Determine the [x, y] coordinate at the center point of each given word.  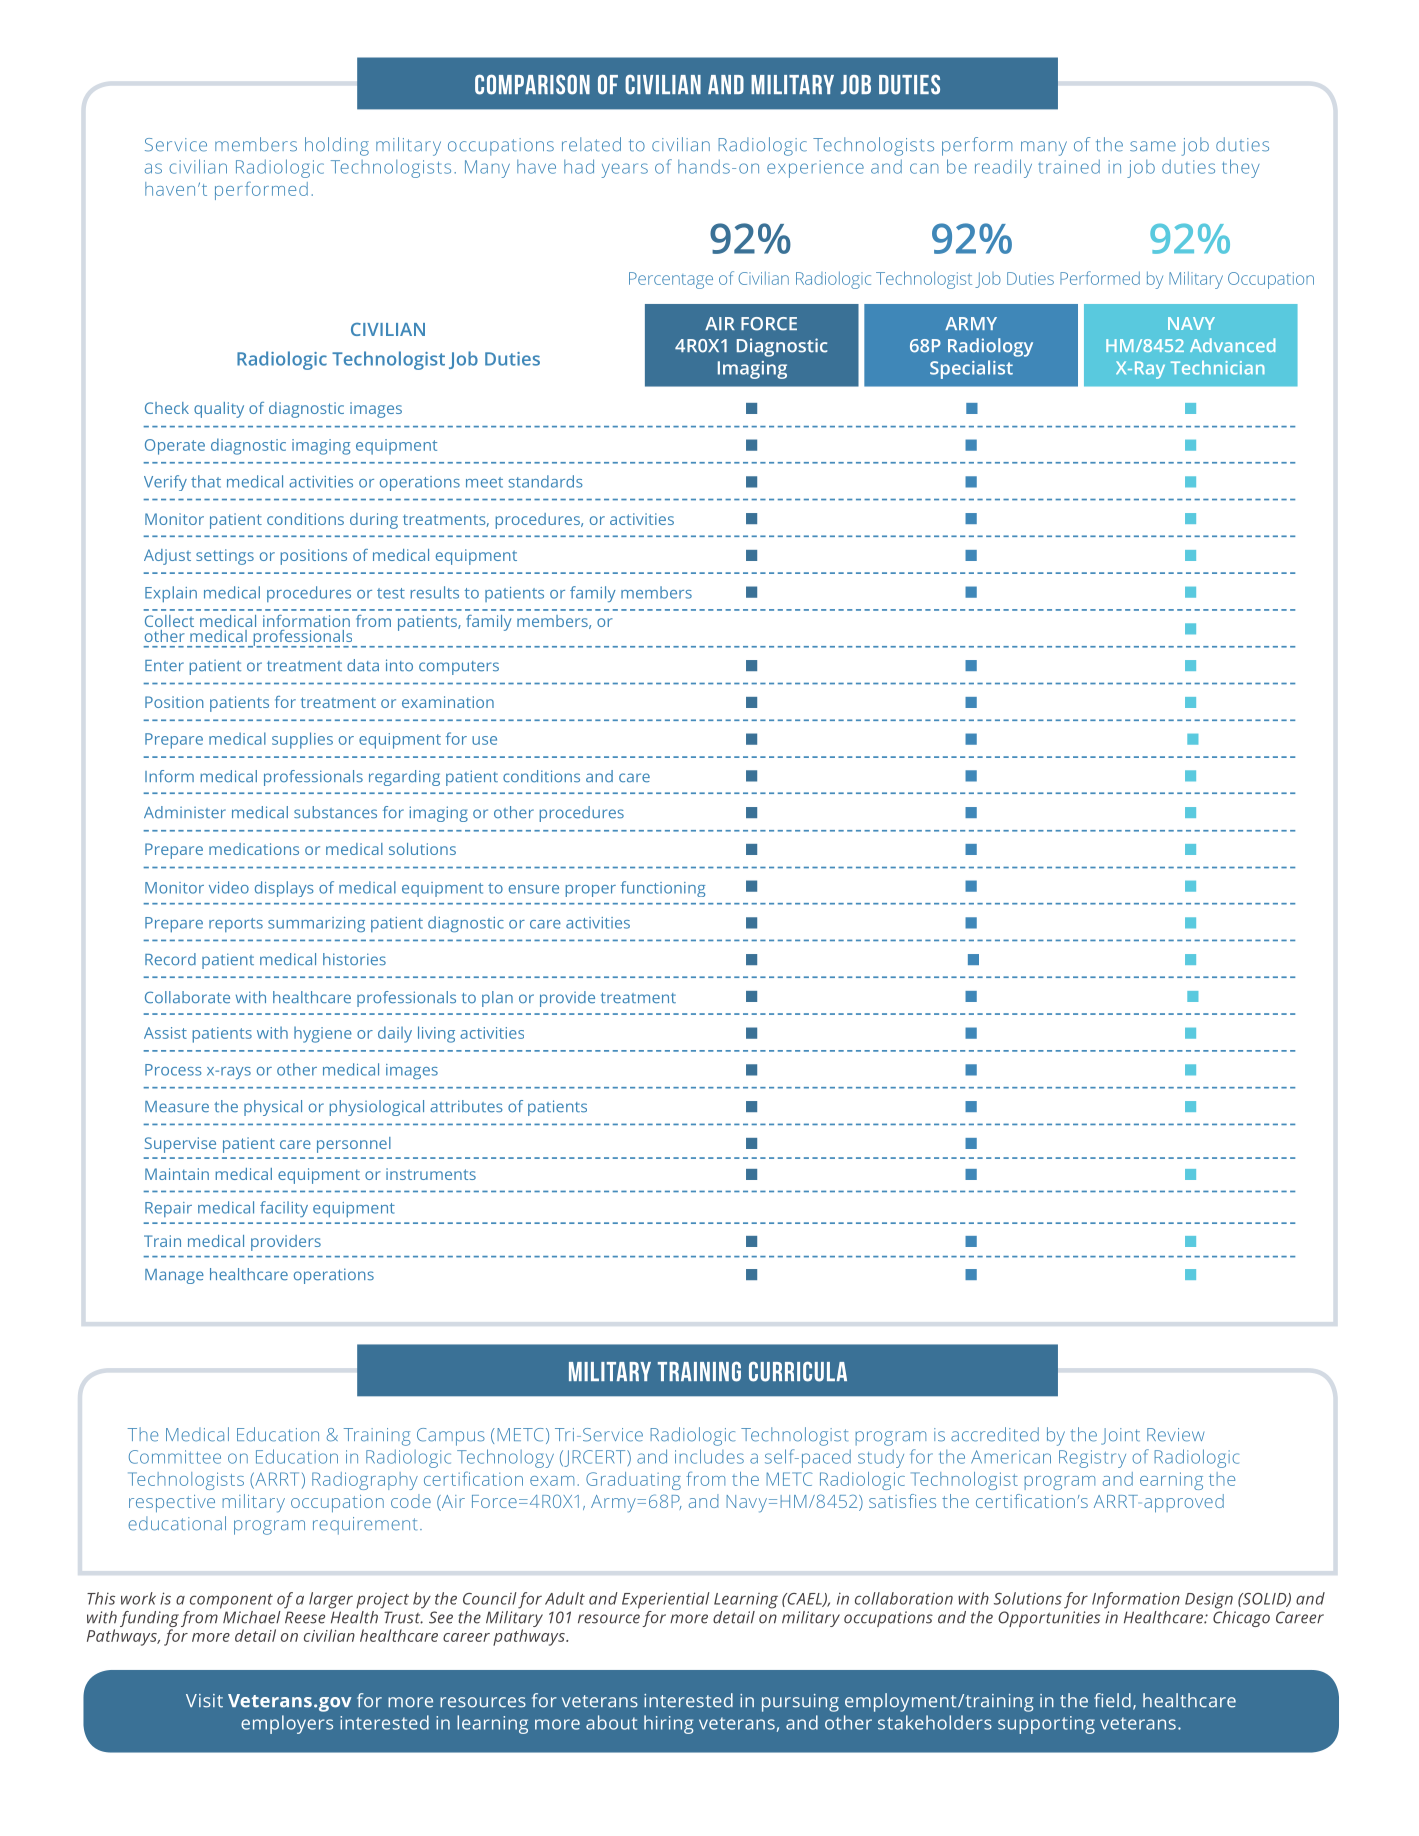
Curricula [798, 1371]
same [1153, 146]
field [1112, 1700]
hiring [668, 1724]
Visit [204, 1701]
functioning [663, 889]
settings [225, 557]
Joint [1120, 1436]
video [229, 887]
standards [545, 481]
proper [591, 891]
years [625, 170]
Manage [174, 1276]
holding [337, 146]
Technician [1217, 368]
